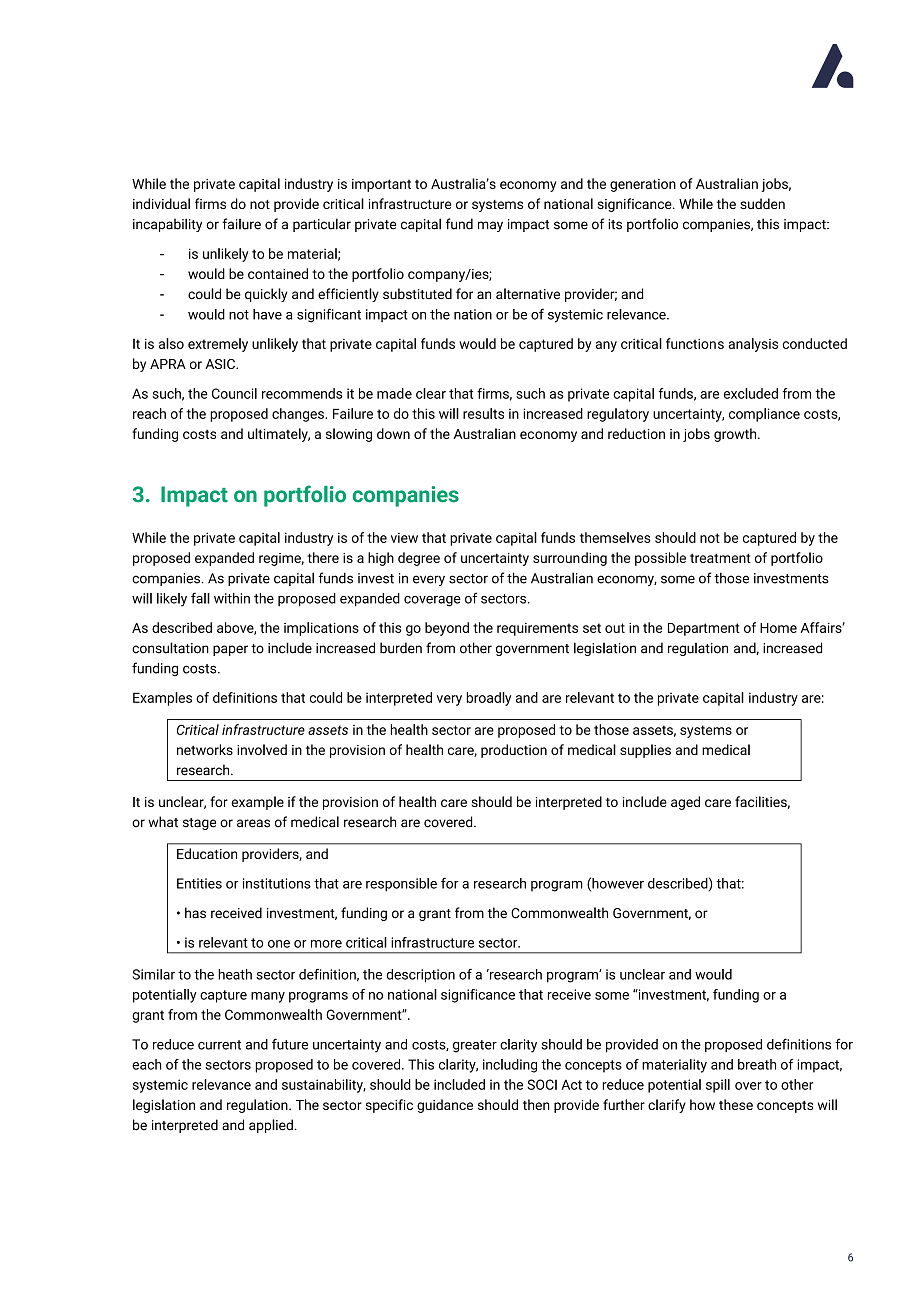  Describe the element at coordinates (167, 225) in the image. I see `incapability` at that location.
